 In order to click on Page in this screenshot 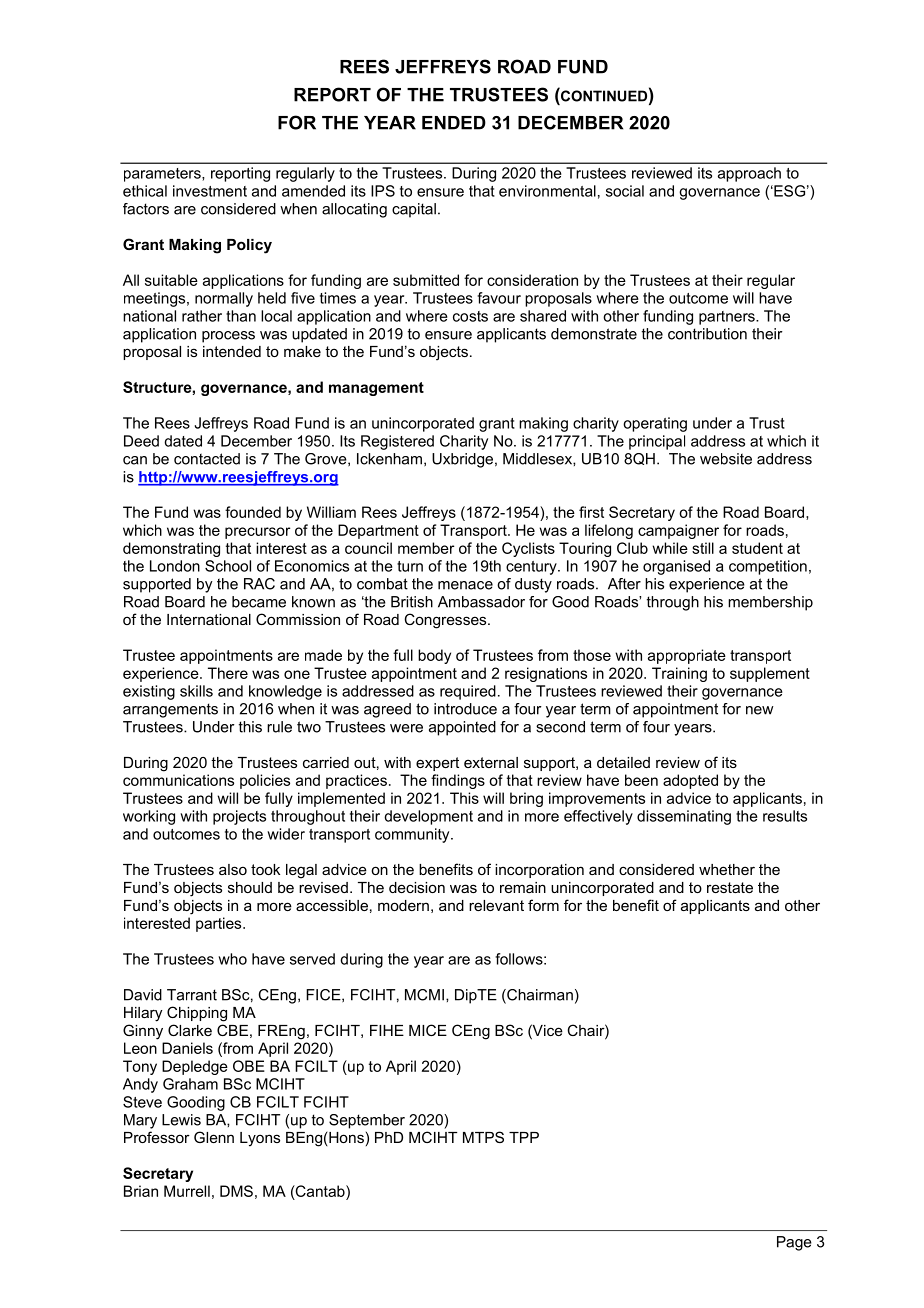, I will do `click(794, 1243)`.
